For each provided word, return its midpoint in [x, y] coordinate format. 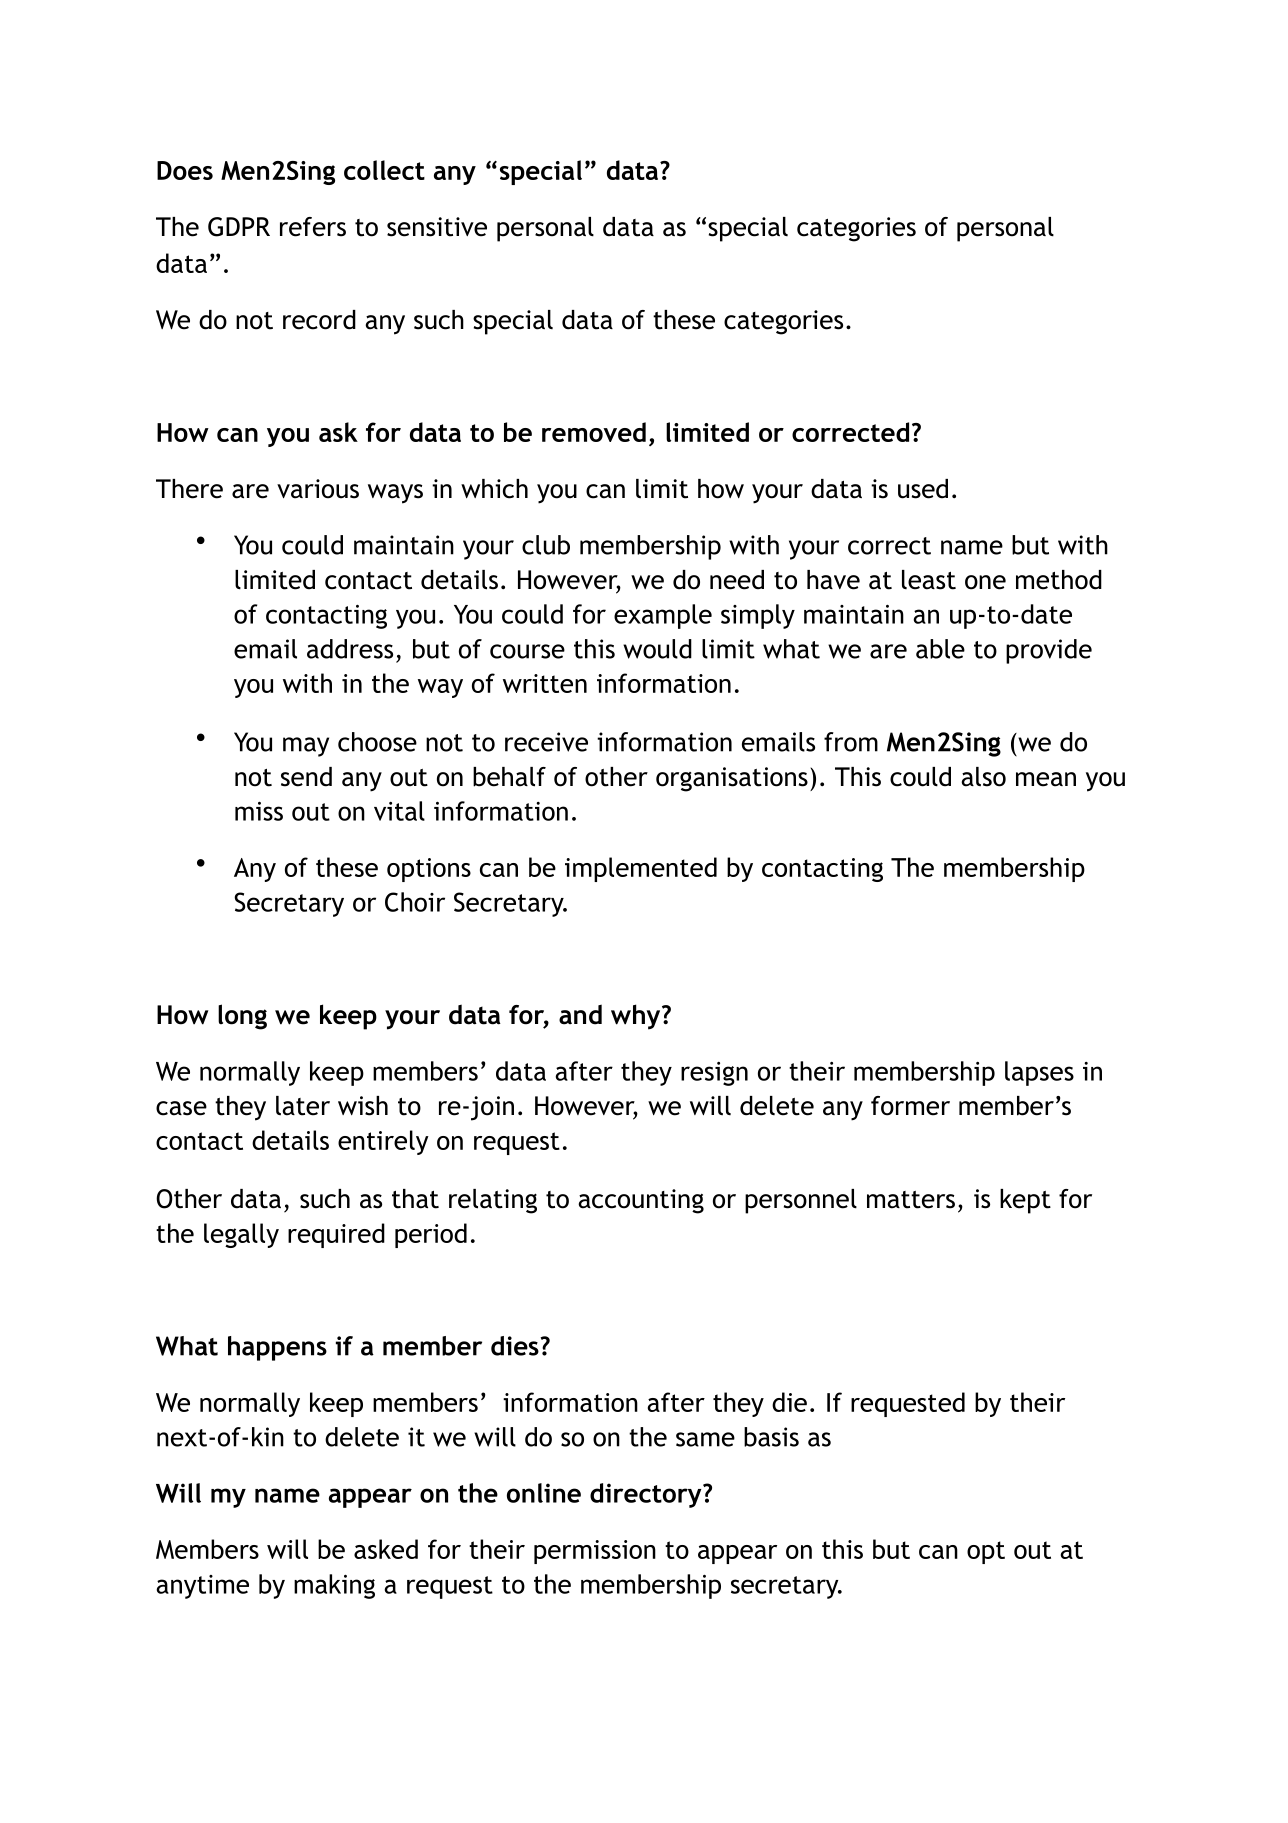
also [983, 777]
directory [647, 1495]
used [923, 489]
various [318, 489]
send [306, 777]
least [929, 580]
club [546, 545]
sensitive [437, 227]
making [334, 1586]
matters [911, 1200]
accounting [641, 1201]
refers [313, 227]
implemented [641, 869]
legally [241, 1235]
